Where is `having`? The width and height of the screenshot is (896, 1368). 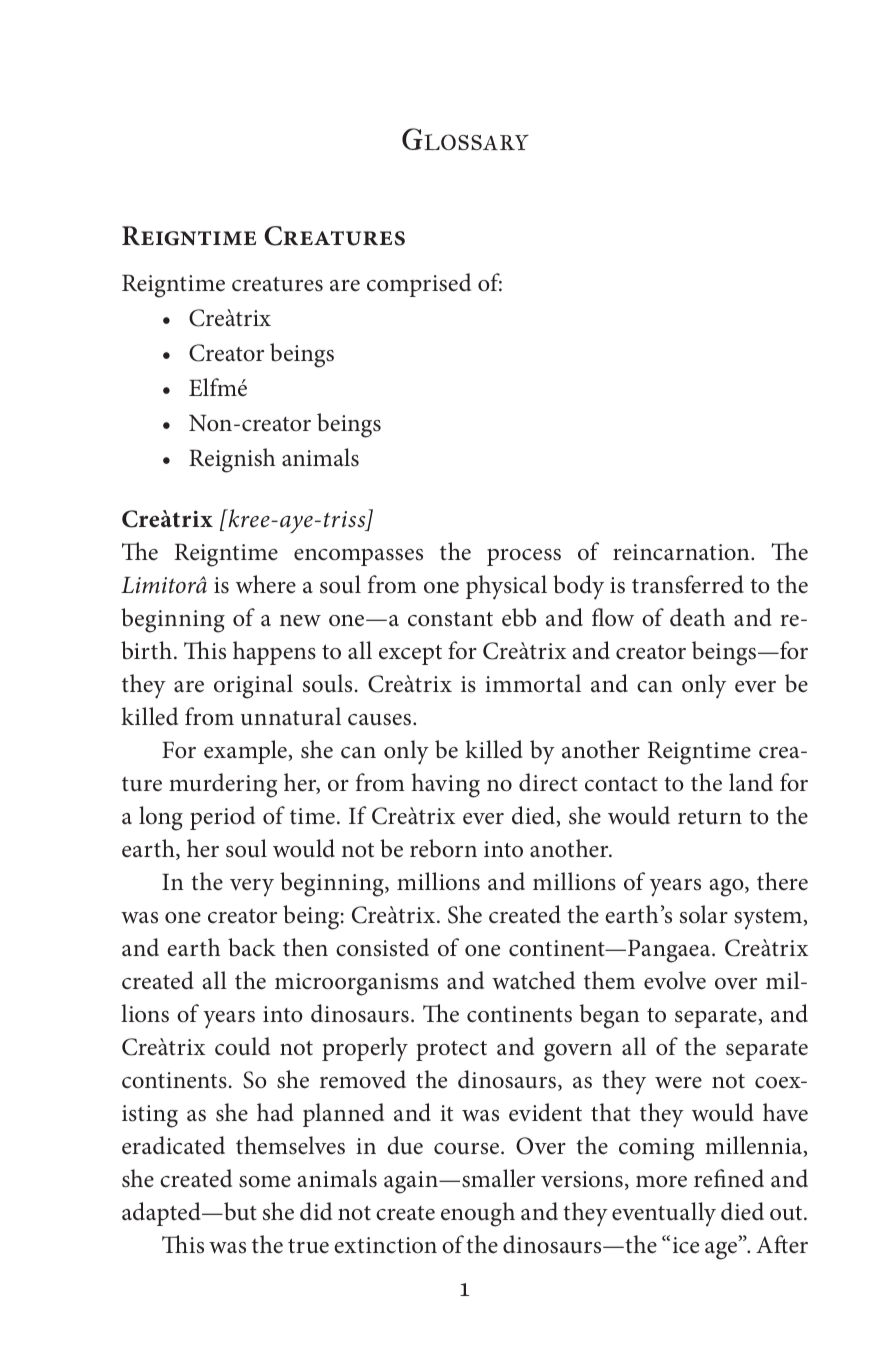
having is located at coordinates (446, 785).
